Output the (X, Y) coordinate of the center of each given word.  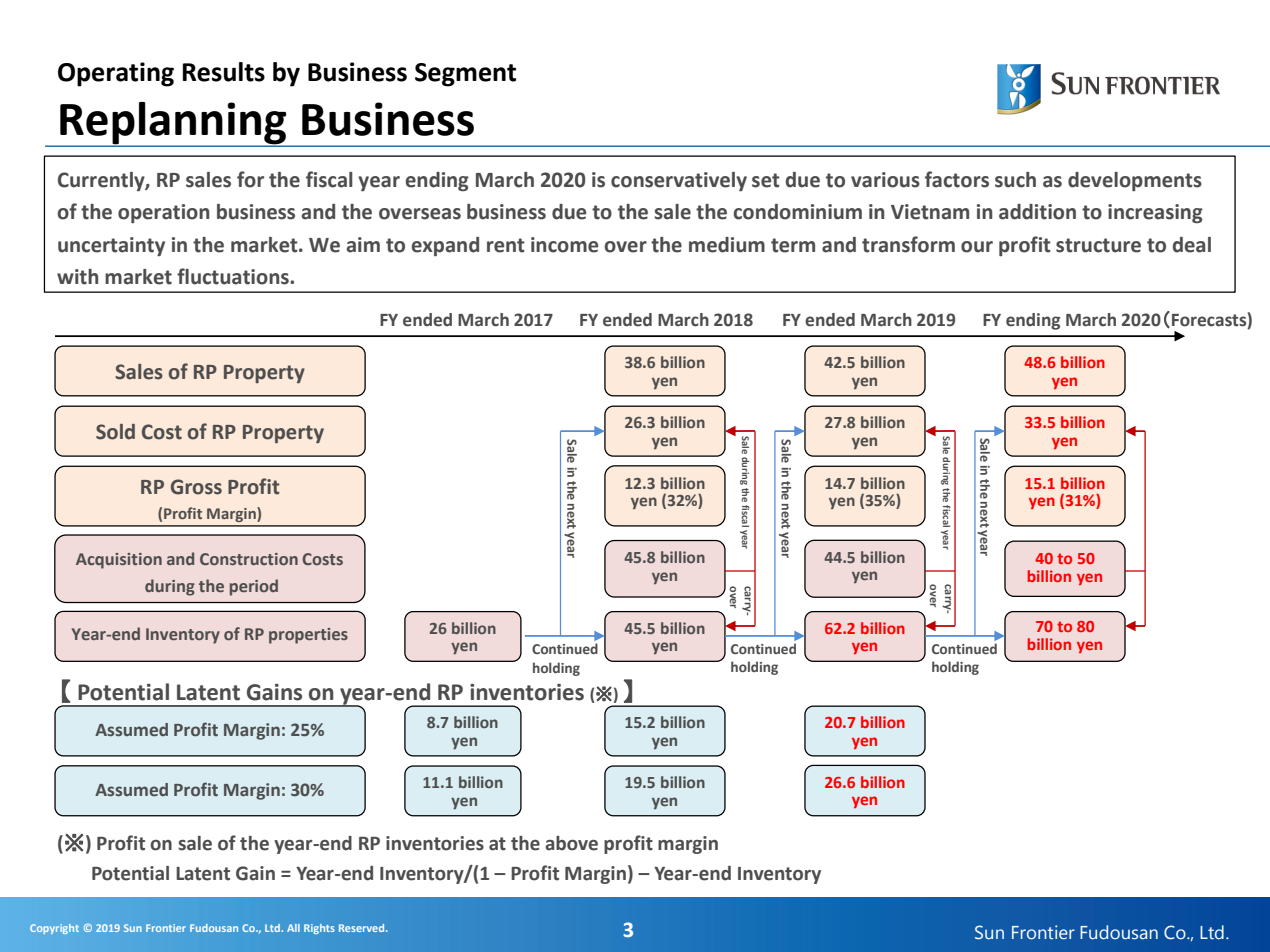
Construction (249, 559)
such (1015, 180)
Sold (115, 432)
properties (308, 636)
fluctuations (234, 276)
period (254, 587)
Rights (319, 929)
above (571, 843)
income (564, 245)
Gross (196, 487)
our (977, 247)
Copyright (54, 929)
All (293, 928)
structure (1098, 245)
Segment (465, 75)
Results (224, 72)
